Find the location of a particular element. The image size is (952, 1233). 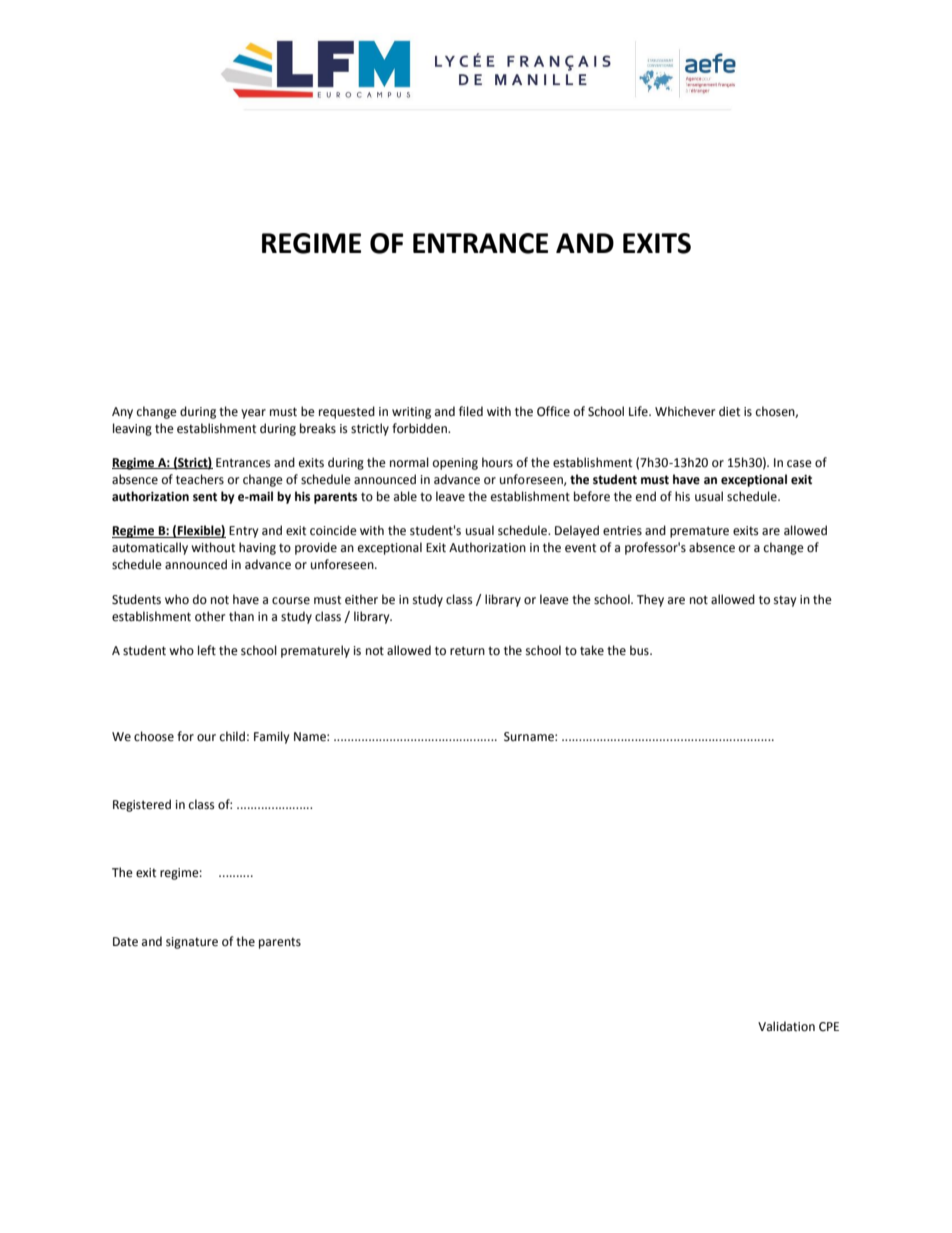

Date is located at coordinates (125, 942).
